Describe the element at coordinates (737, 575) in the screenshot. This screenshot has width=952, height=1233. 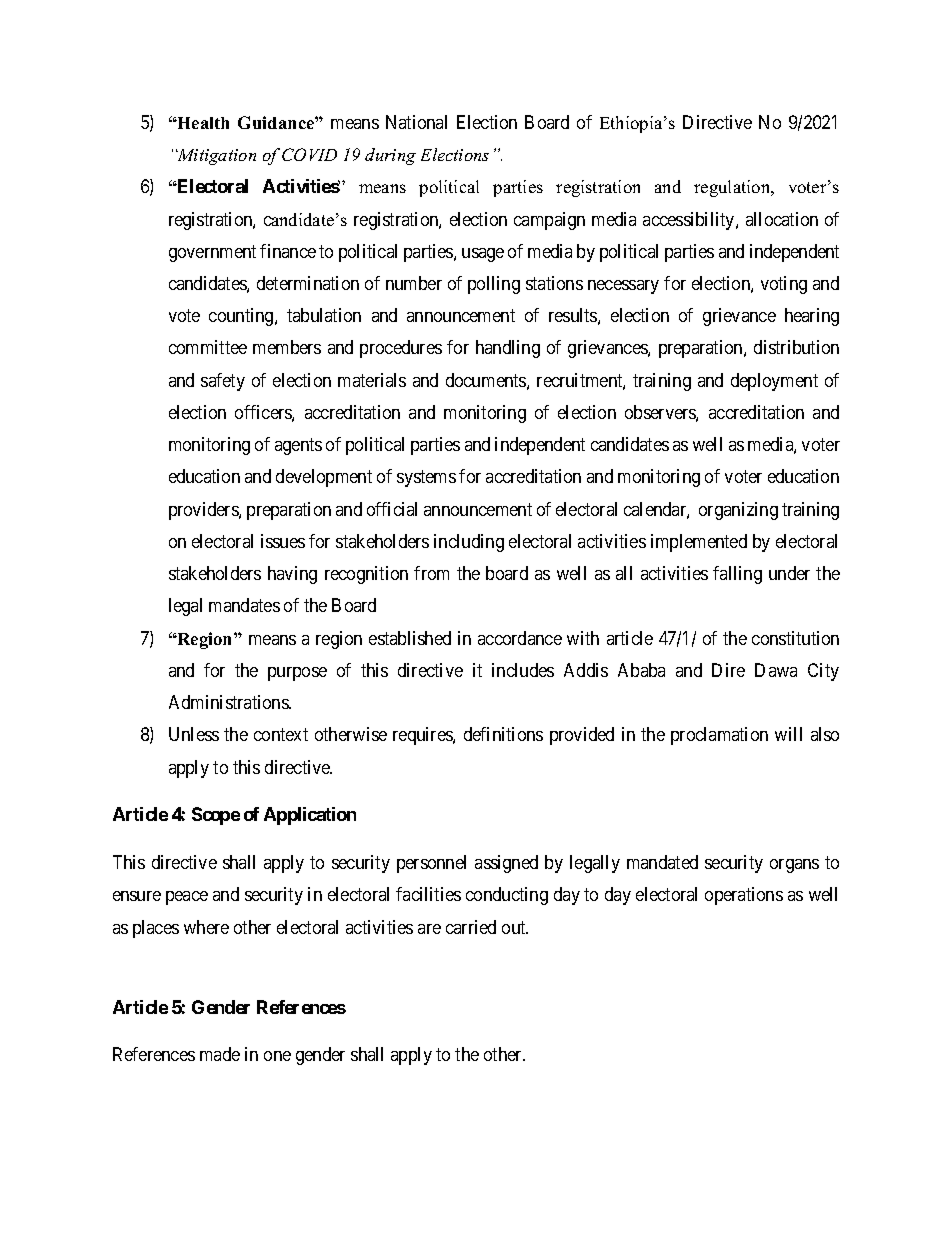
I see `falling` at that location.
